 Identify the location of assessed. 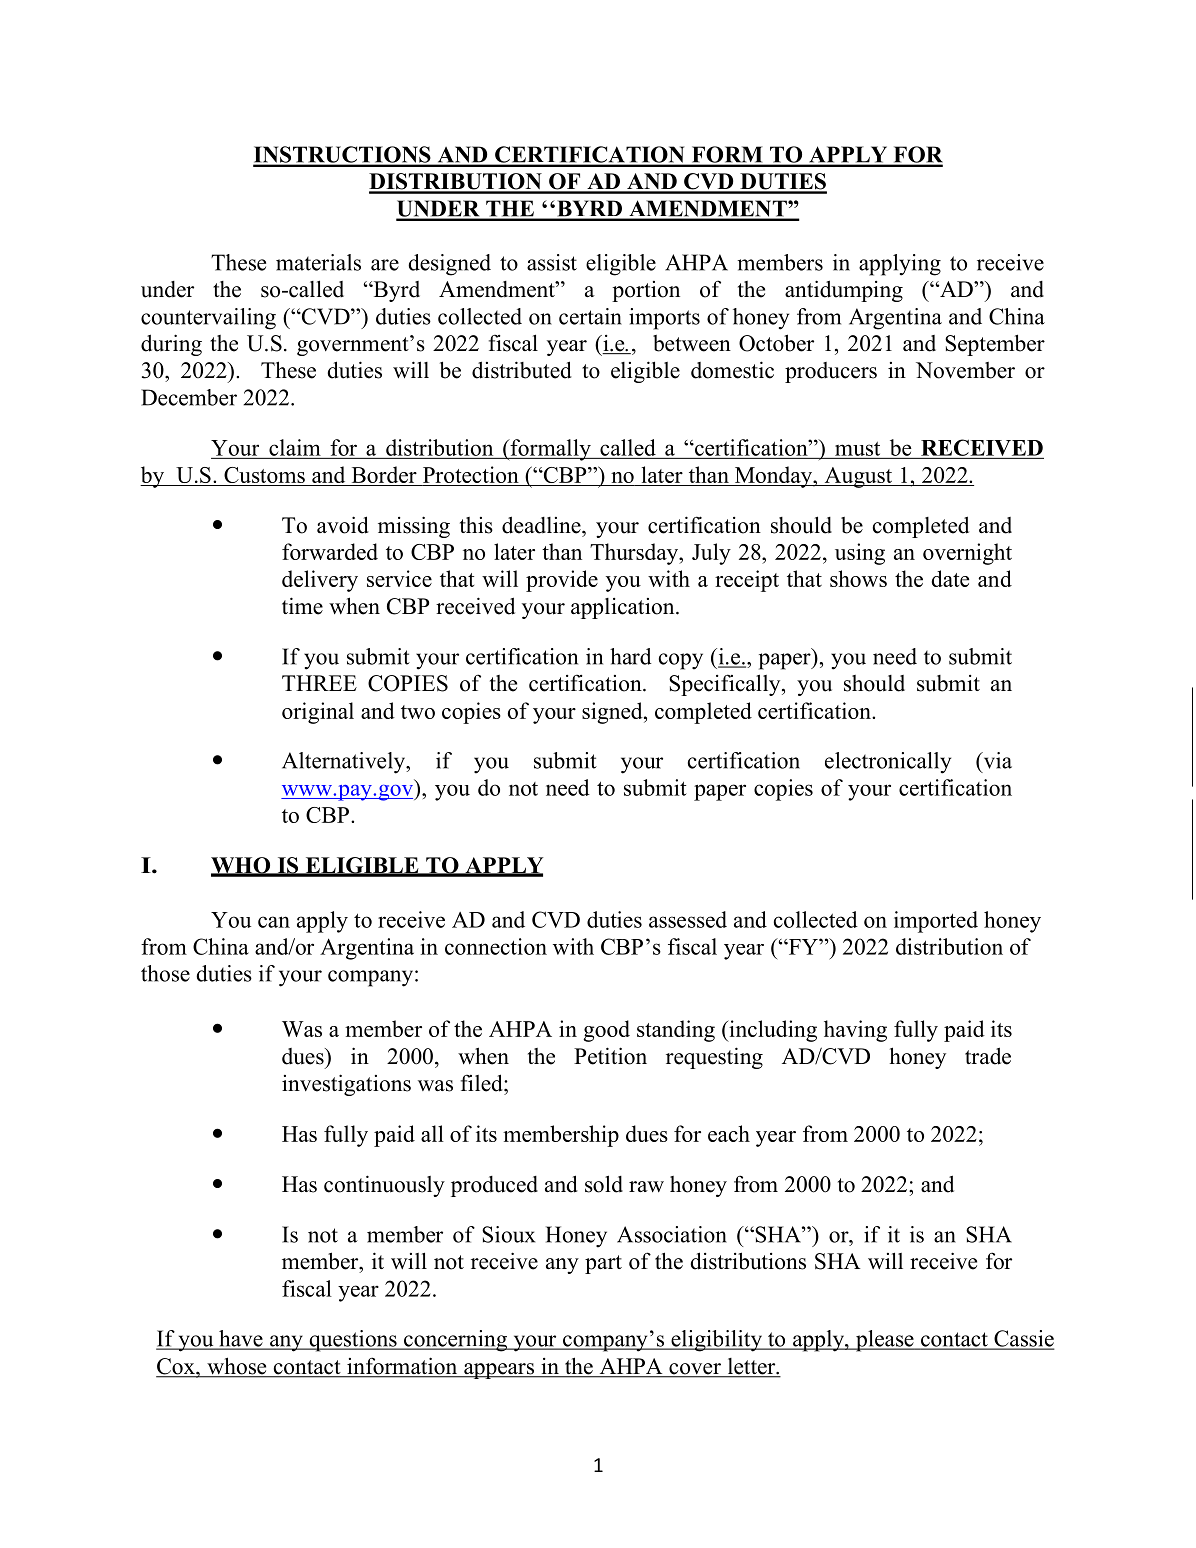
(688, 919).
